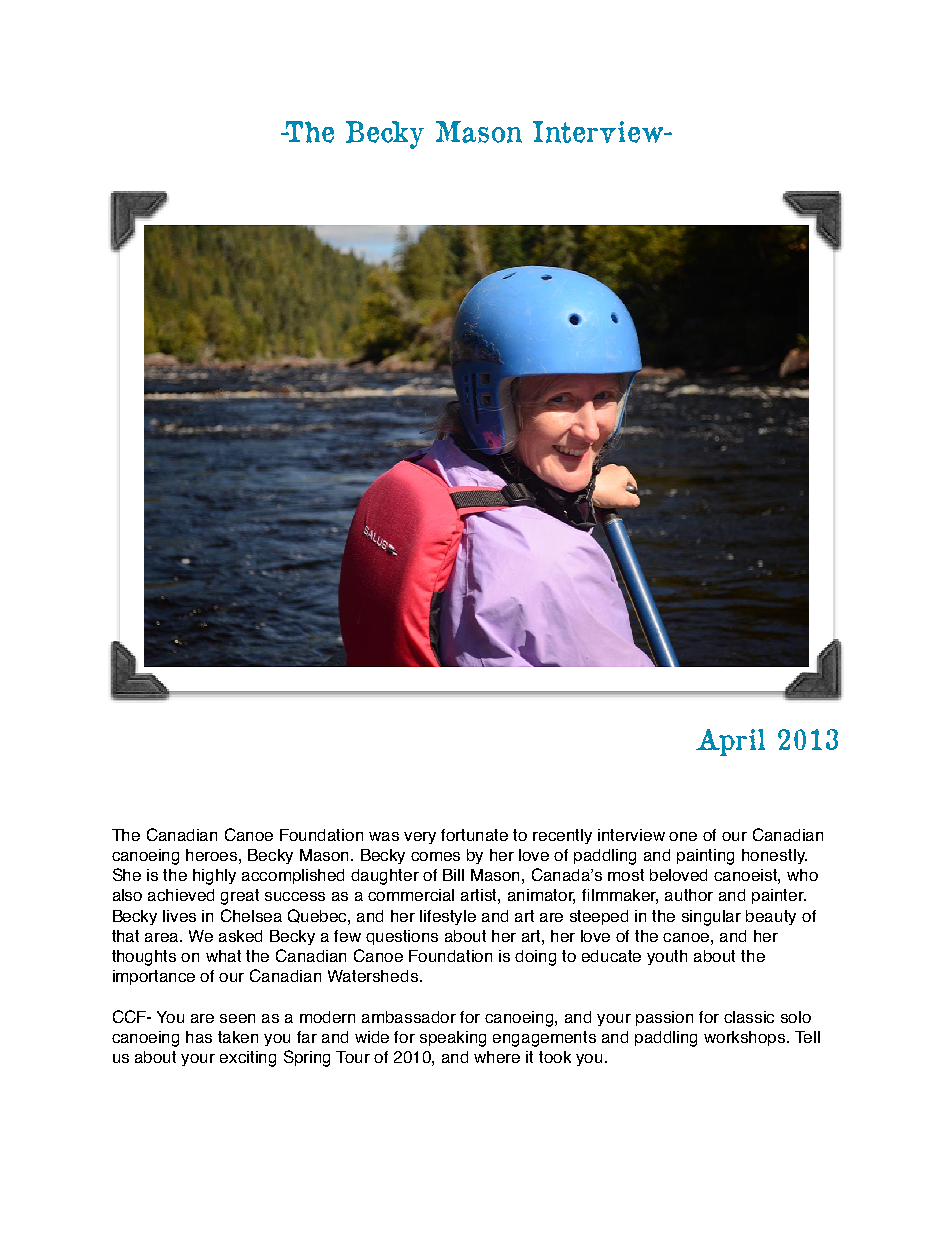 This page has height=1233, width=952. What do you see at coordinates (749, 1017) in the page?
I see `classic` at bounding box center [749, 1017].
